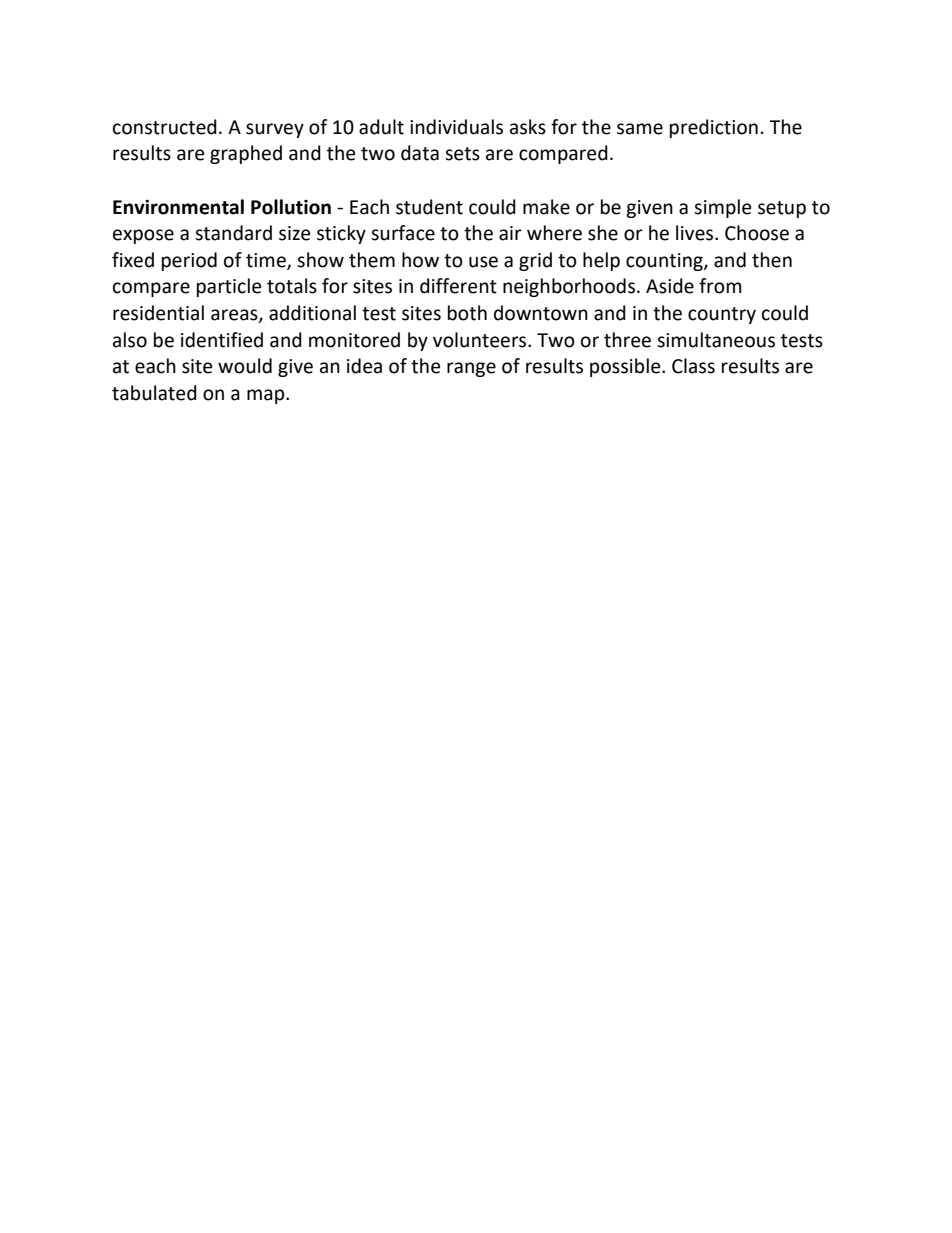  I want to click on prediction, so click(714, 128).
